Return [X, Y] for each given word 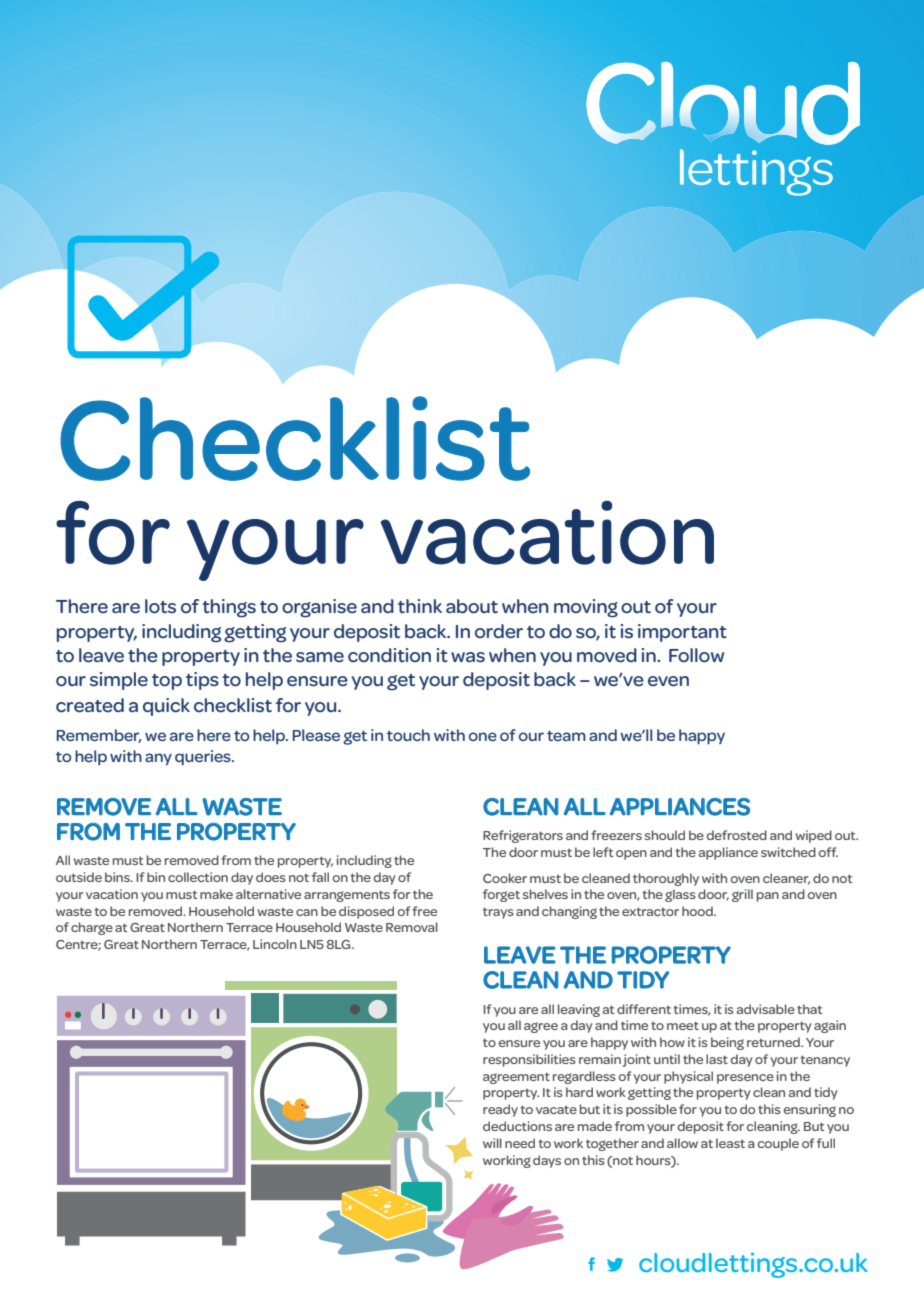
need [520, 1143]
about [472, 606]
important [682, 633]
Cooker [505, 878]
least [730, 1143]
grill [742, 895]
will [492, 1143]
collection [198, 877]
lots [160, 606]
